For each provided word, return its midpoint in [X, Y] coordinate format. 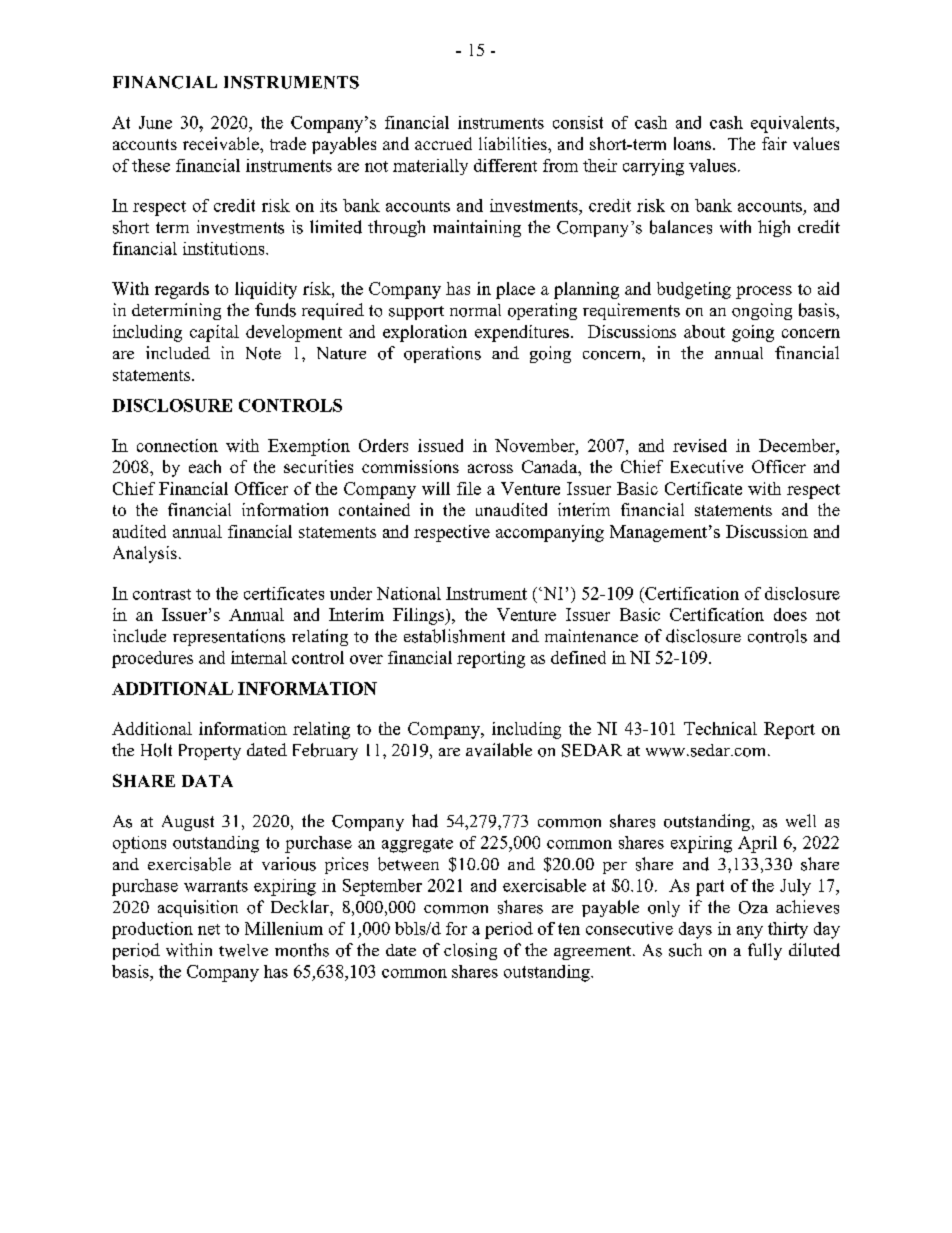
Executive [707, 466]
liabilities [514, 143]
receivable [222, 143]
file [469, 488]
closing [470, 951]
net [209, 929]
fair [774, 143]
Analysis [145, 554]
